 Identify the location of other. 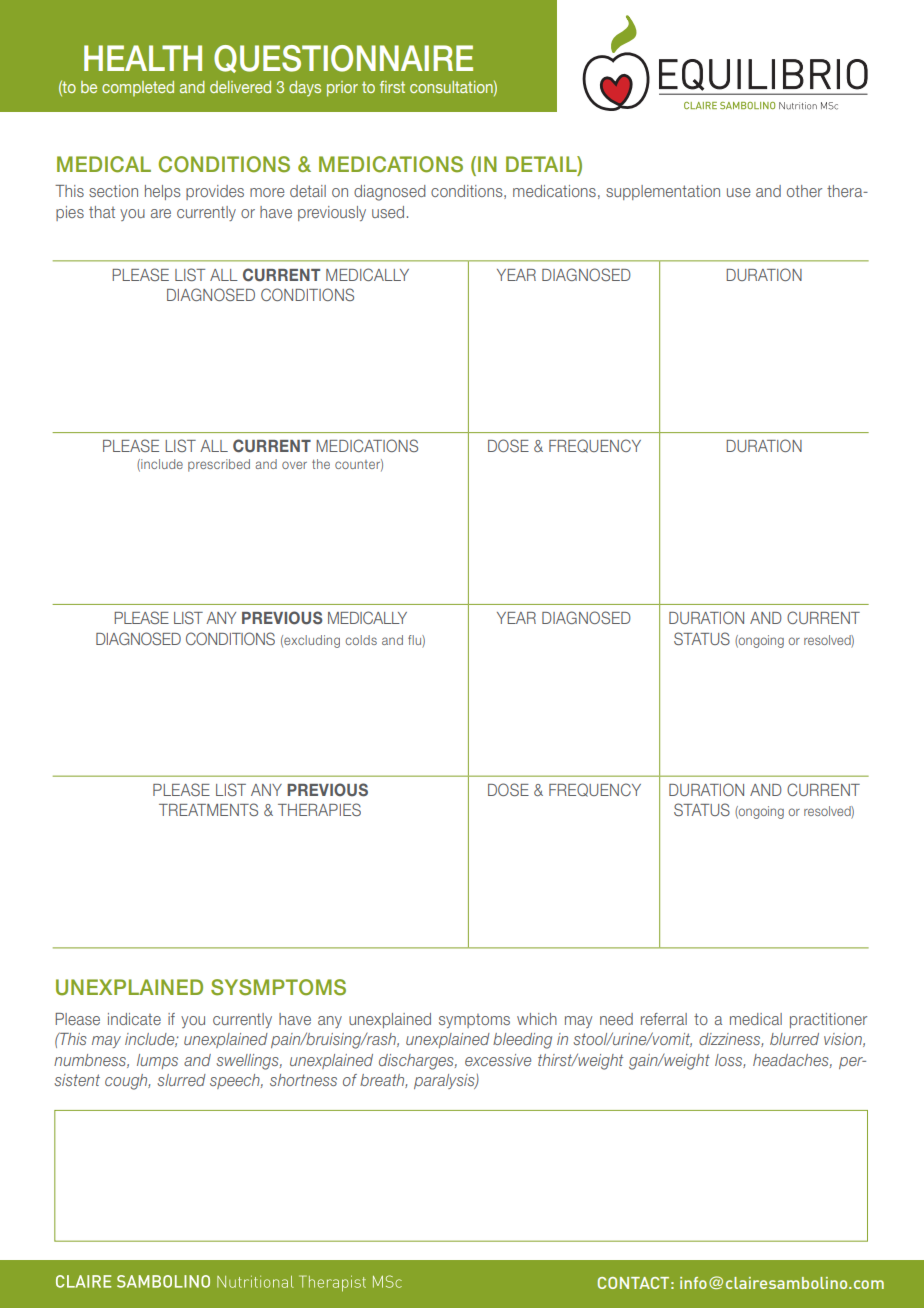
(804, 191).
